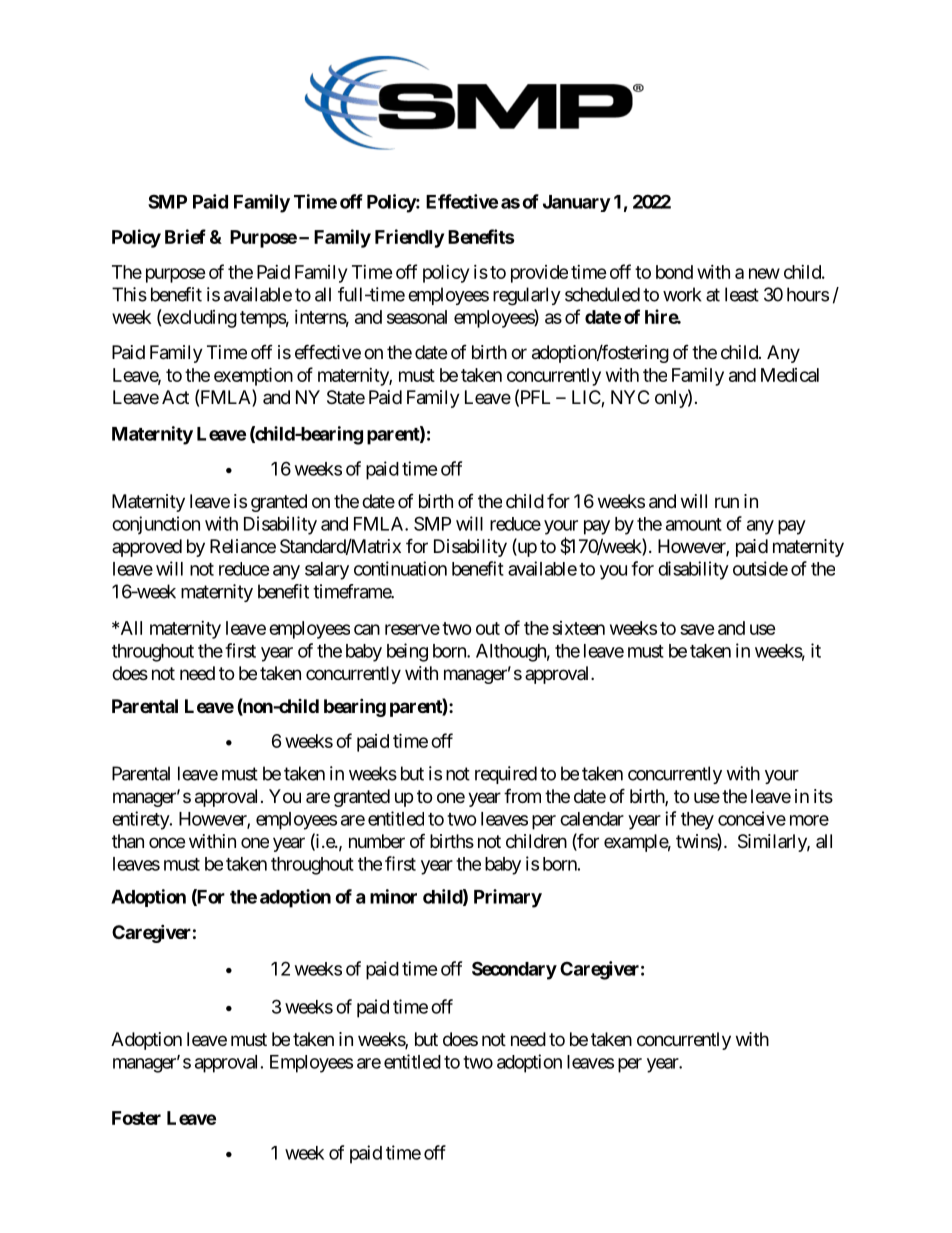 The width and height of the screenshot is (952, 1233). I want to click on continuation, so click(400, 568).
